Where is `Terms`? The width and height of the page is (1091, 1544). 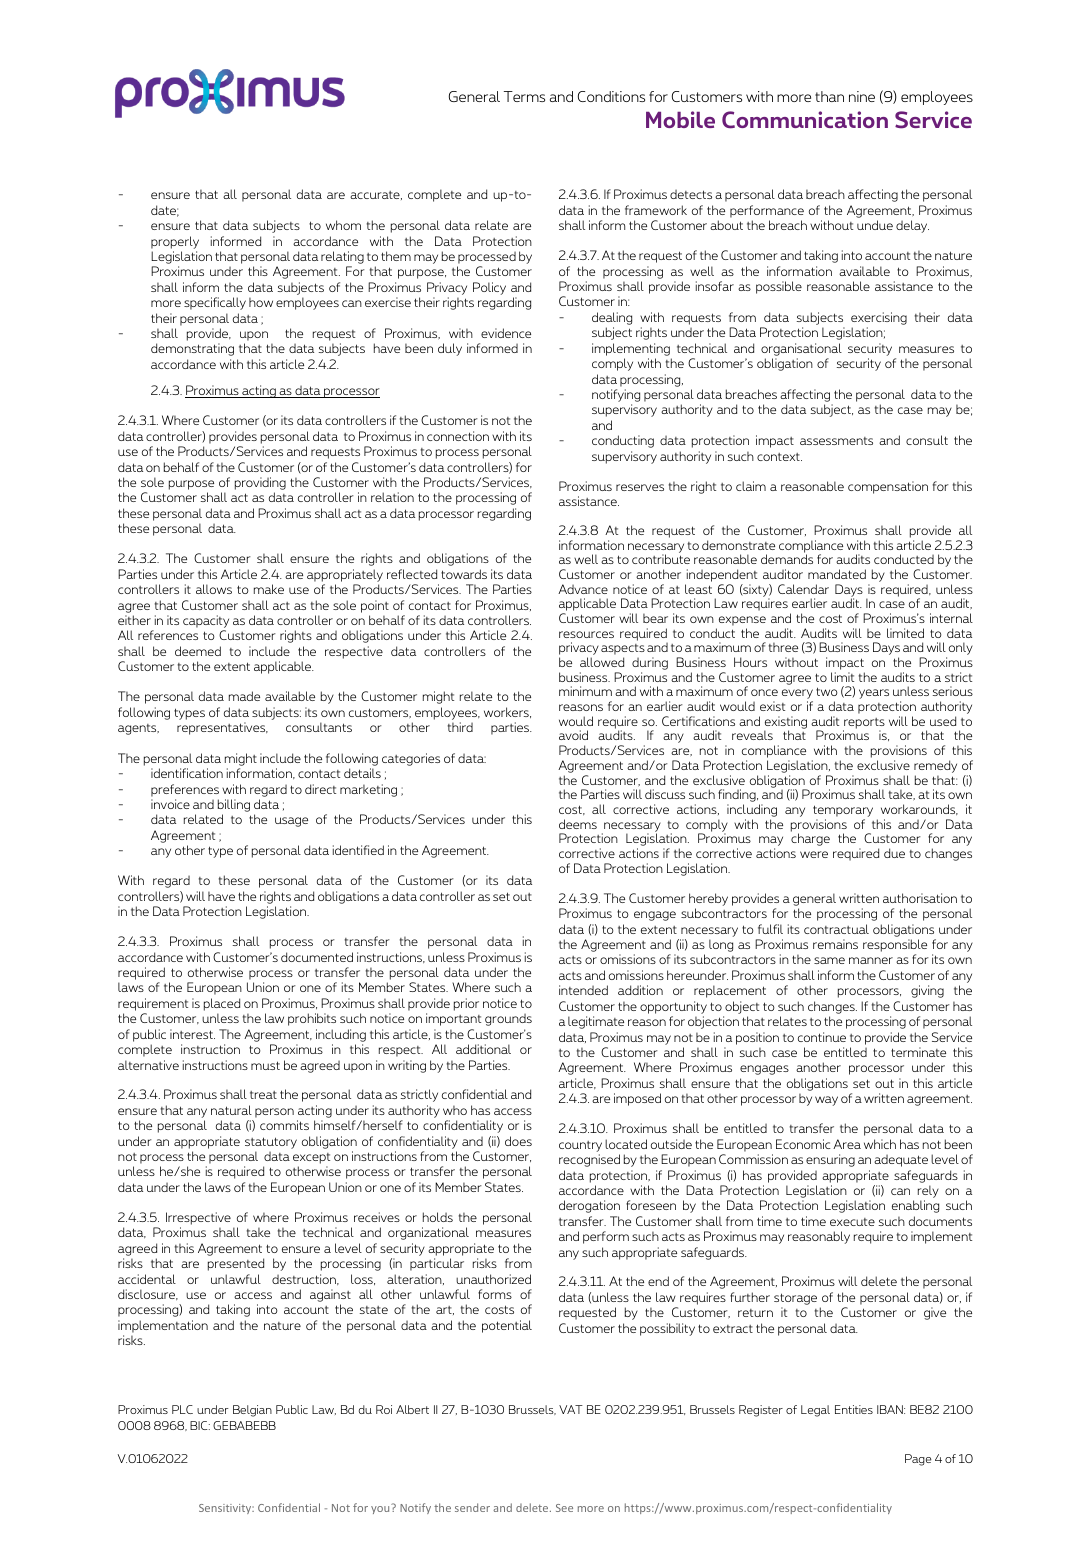 Terms is located at coordinates (524, 96).
